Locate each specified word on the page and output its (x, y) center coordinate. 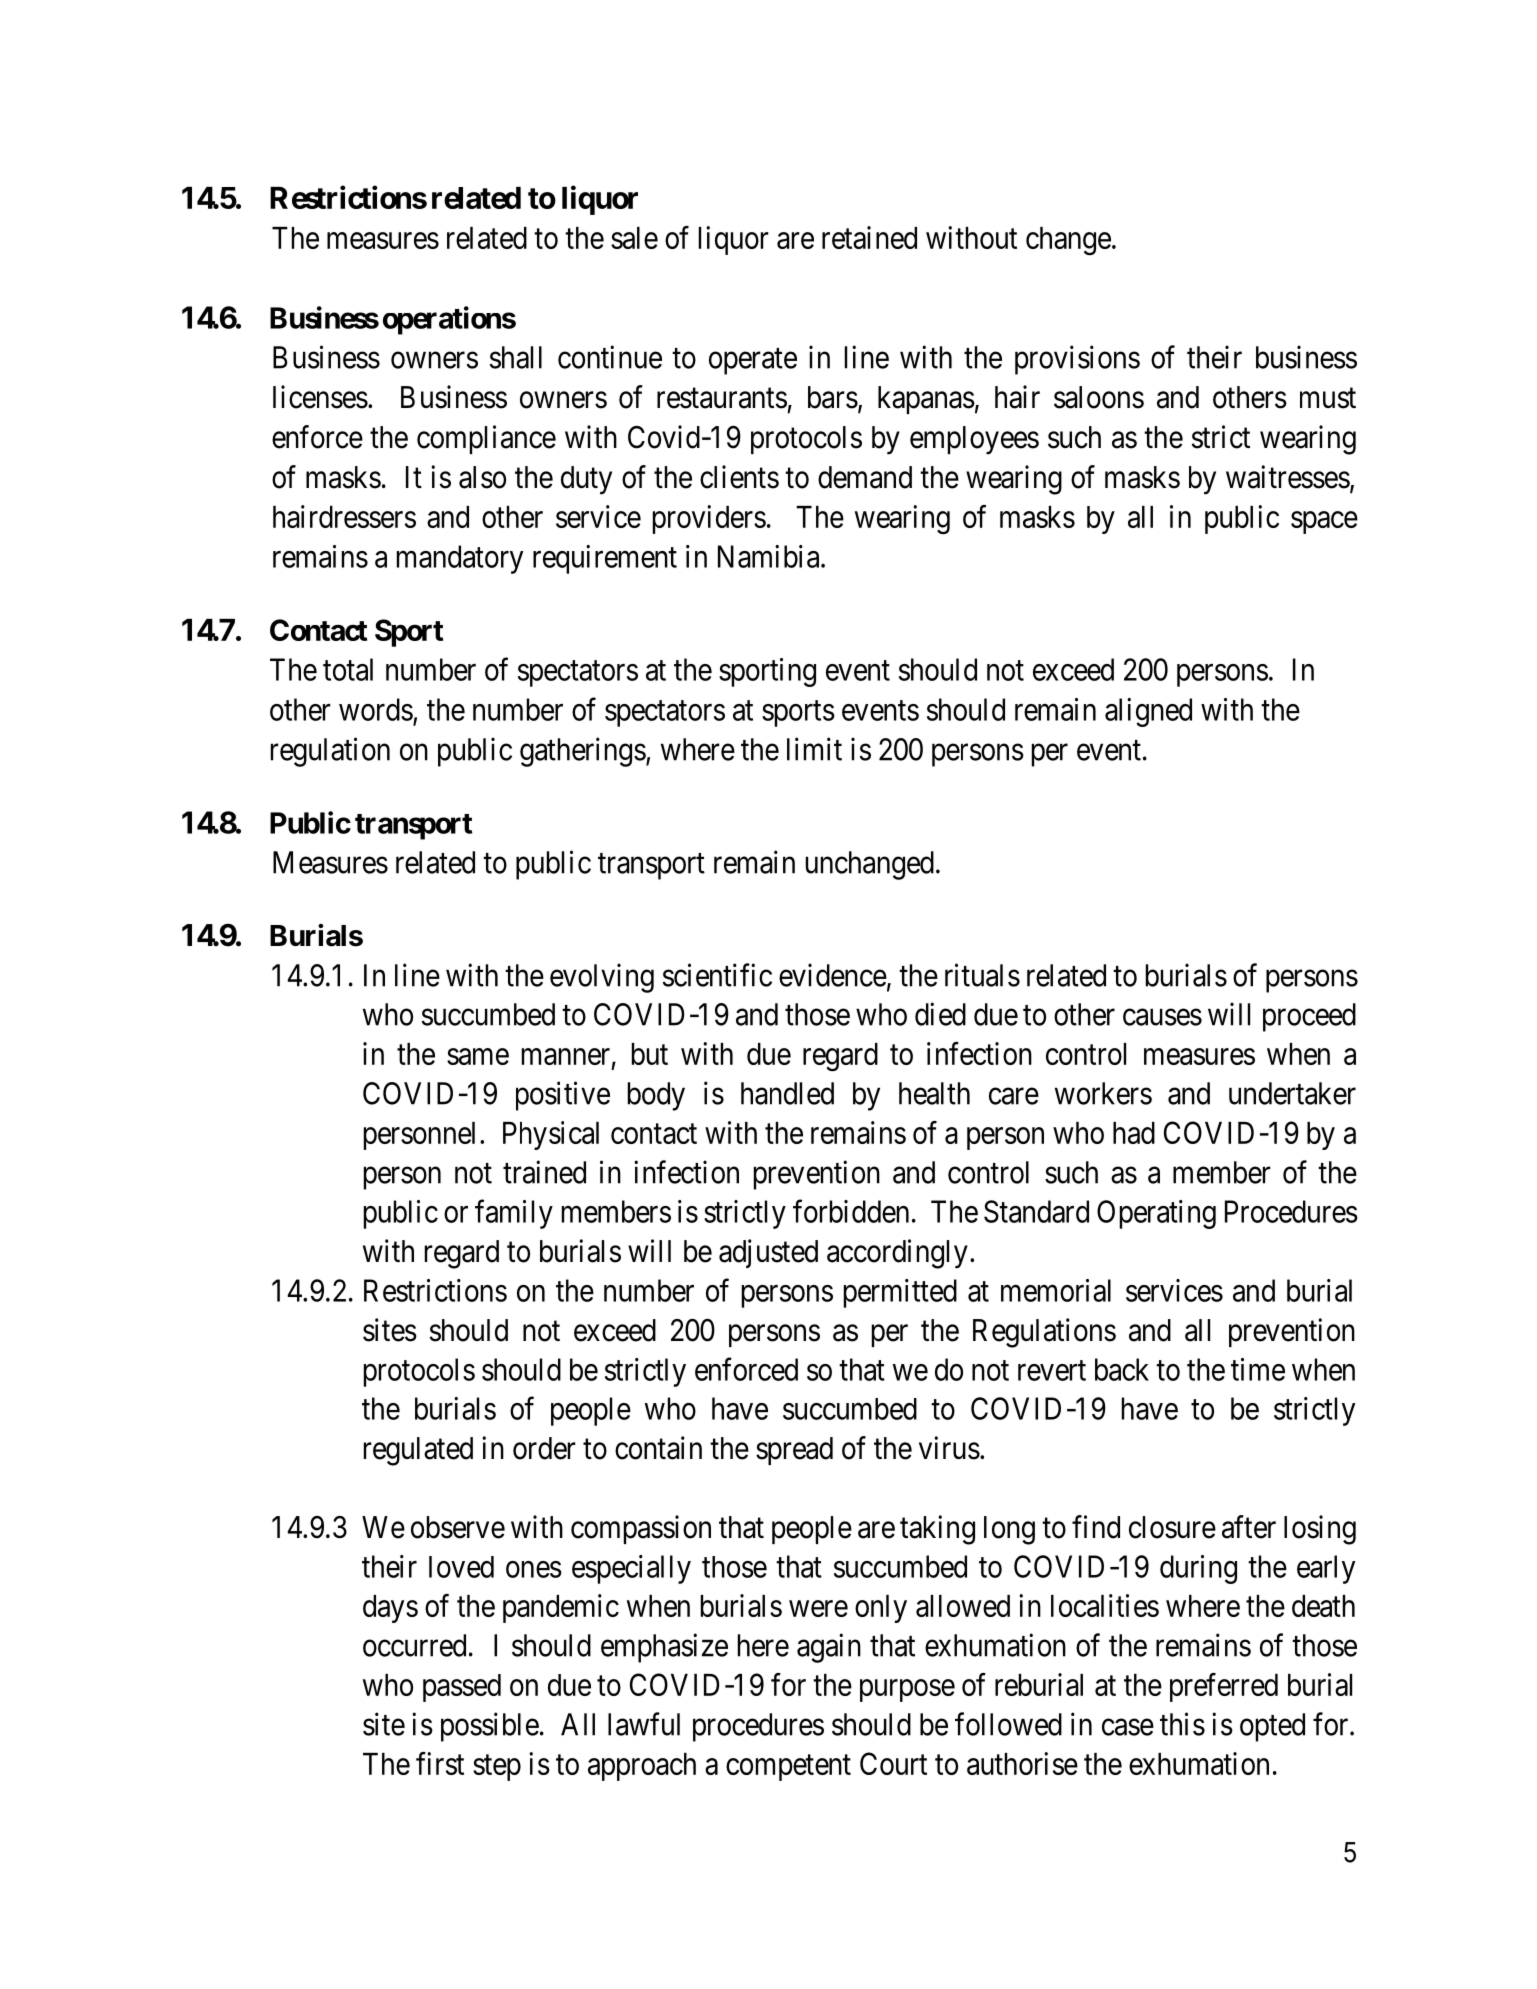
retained (869, 237)
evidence (833, 975)
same (478, 1057)
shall (516, 357)
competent (788, 1768)
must (1328, 398)
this (1182, 1724)
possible (490, 1727)
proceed (1309, 1017)
